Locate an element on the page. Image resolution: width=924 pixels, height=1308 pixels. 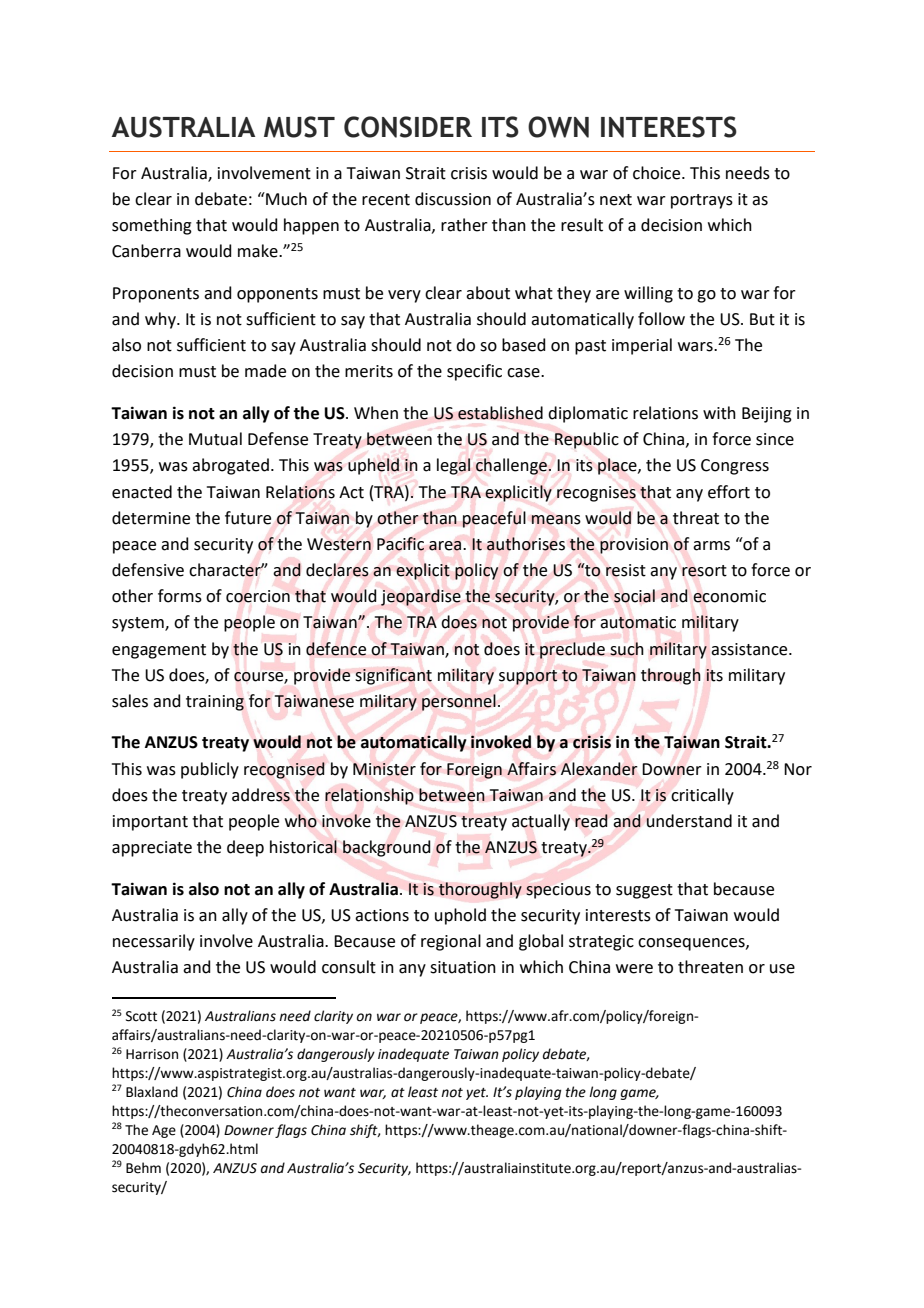
suggest is located at coordinates (644, 891).
